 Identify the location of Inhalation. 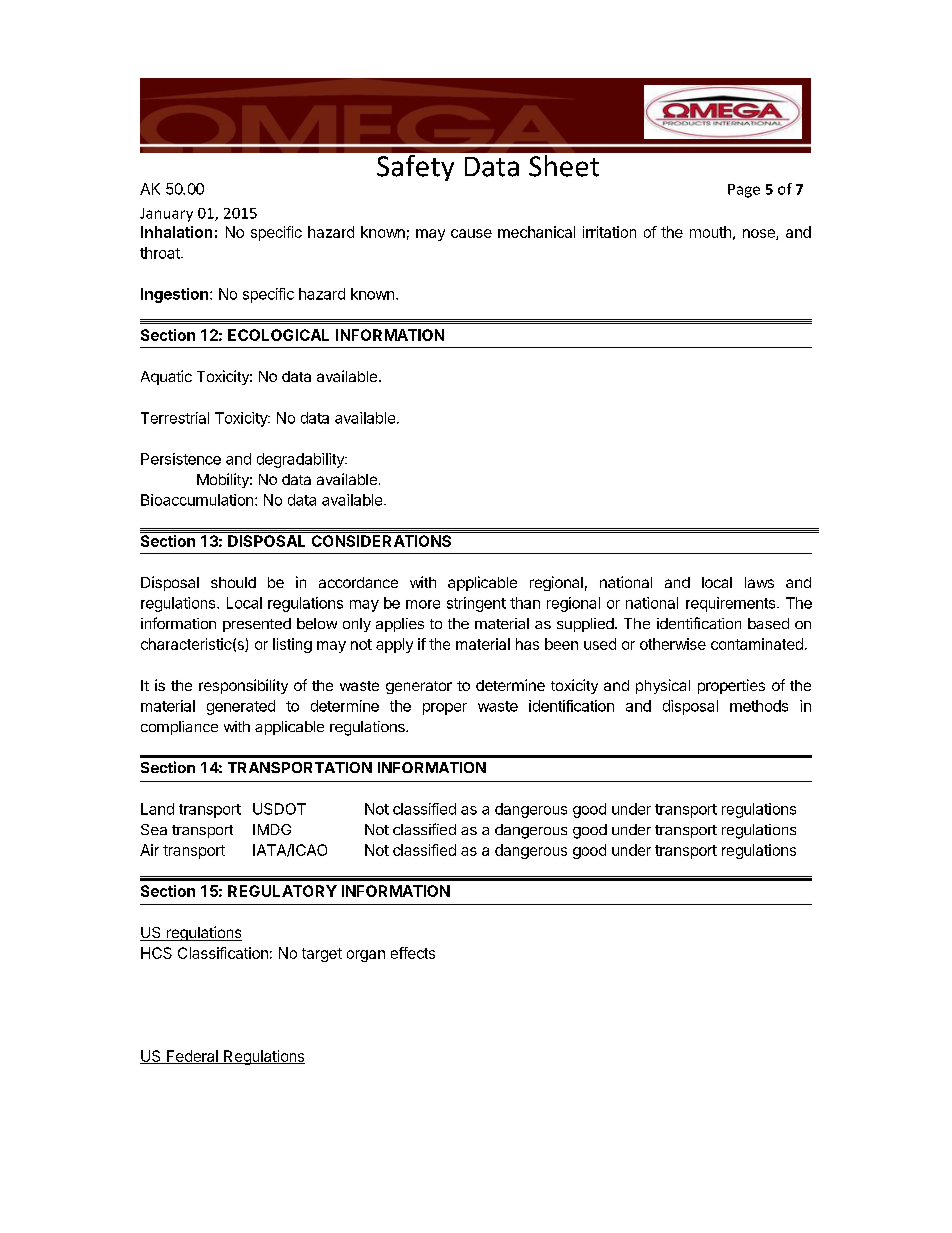
(176, 232).
